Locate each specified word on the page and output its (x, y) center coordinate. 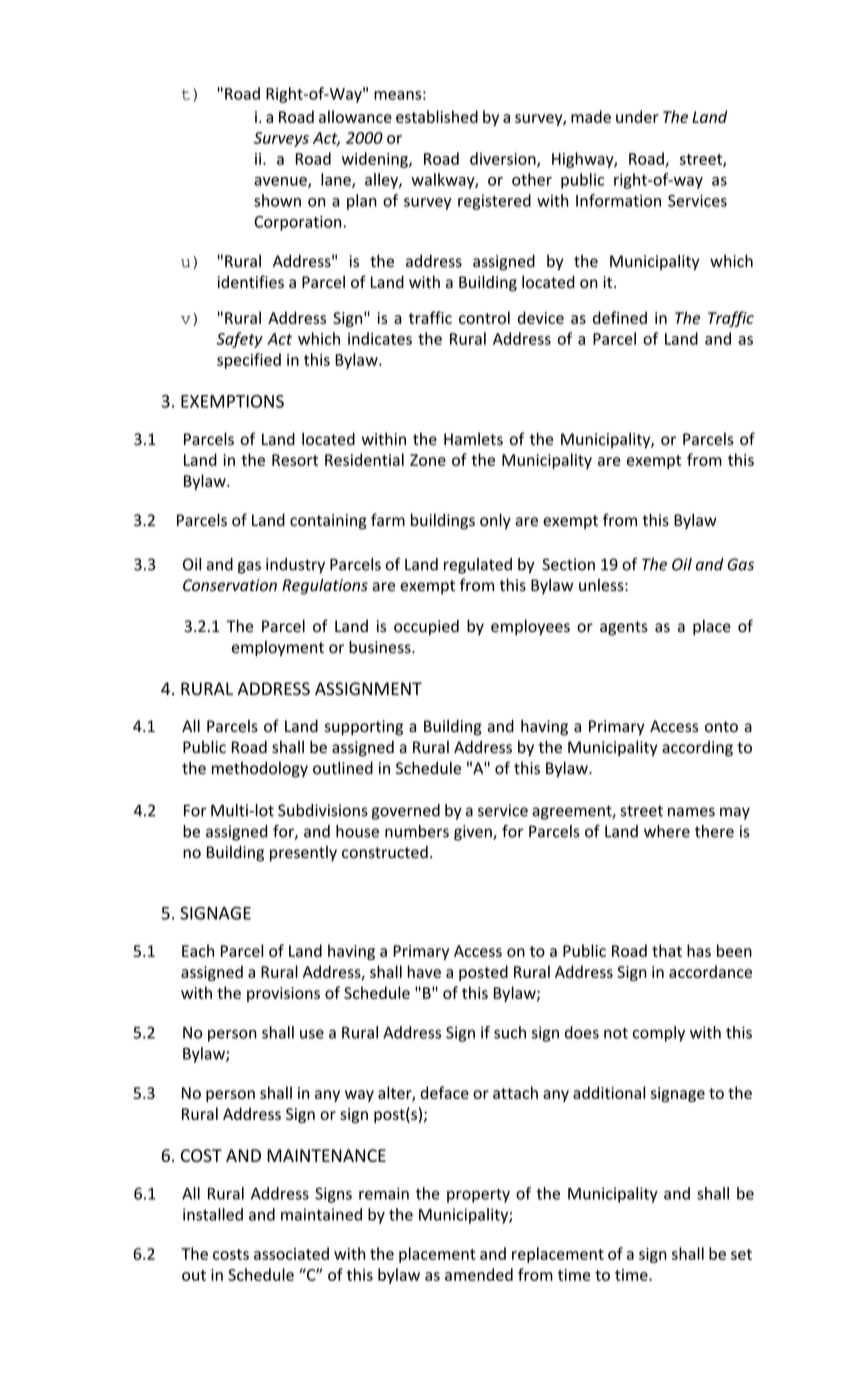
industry (295, 566)
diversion (504, 159)
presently (303, 854)
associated (291, 1253)
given (474, 833)
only (495, 521)
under (637, 116)
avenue (281, 182)
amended (479, 1274)
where (667, 831)
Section (568, 564)
